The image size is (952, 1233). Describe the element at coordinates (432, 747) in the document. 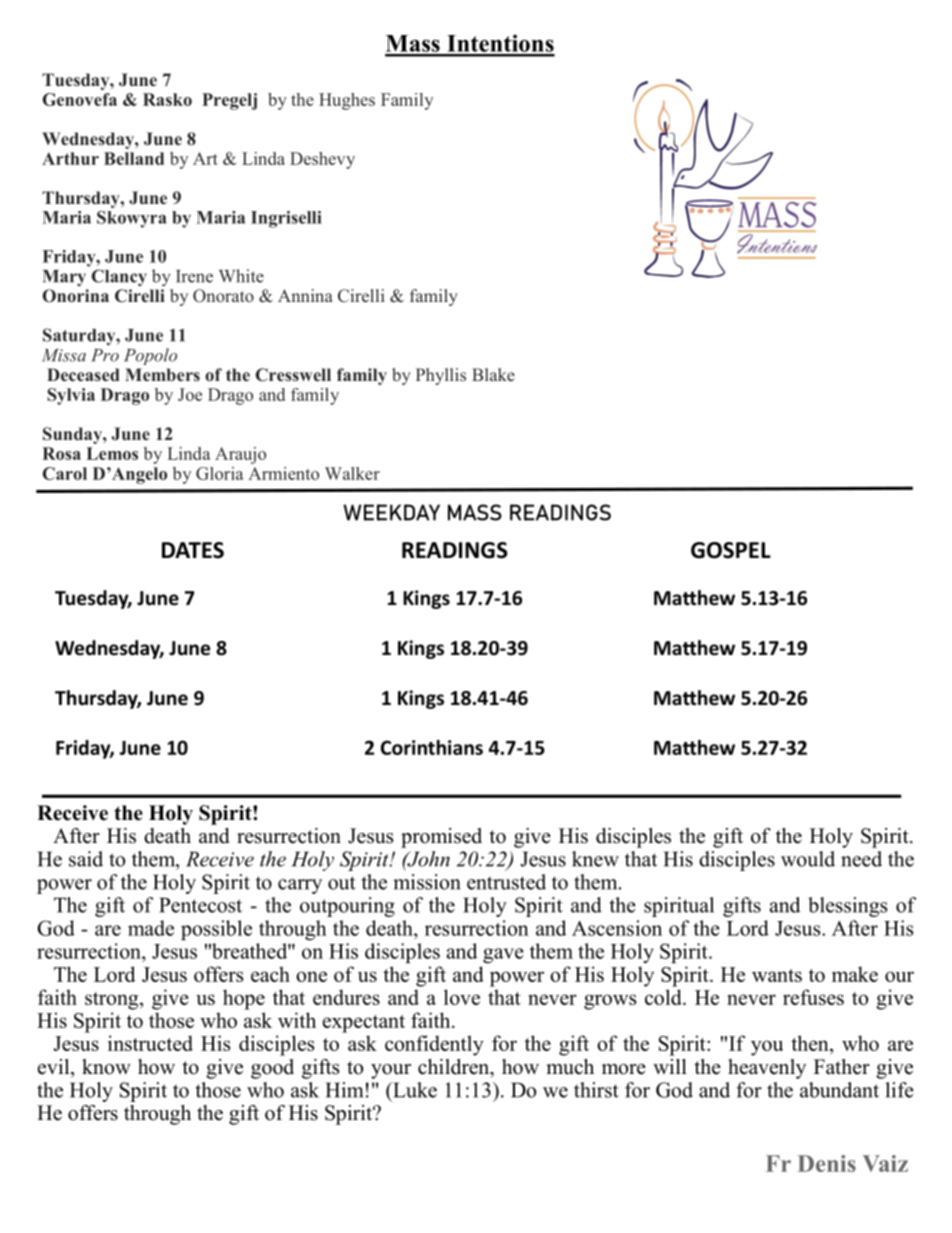

I see `Corinthians` at that location.
